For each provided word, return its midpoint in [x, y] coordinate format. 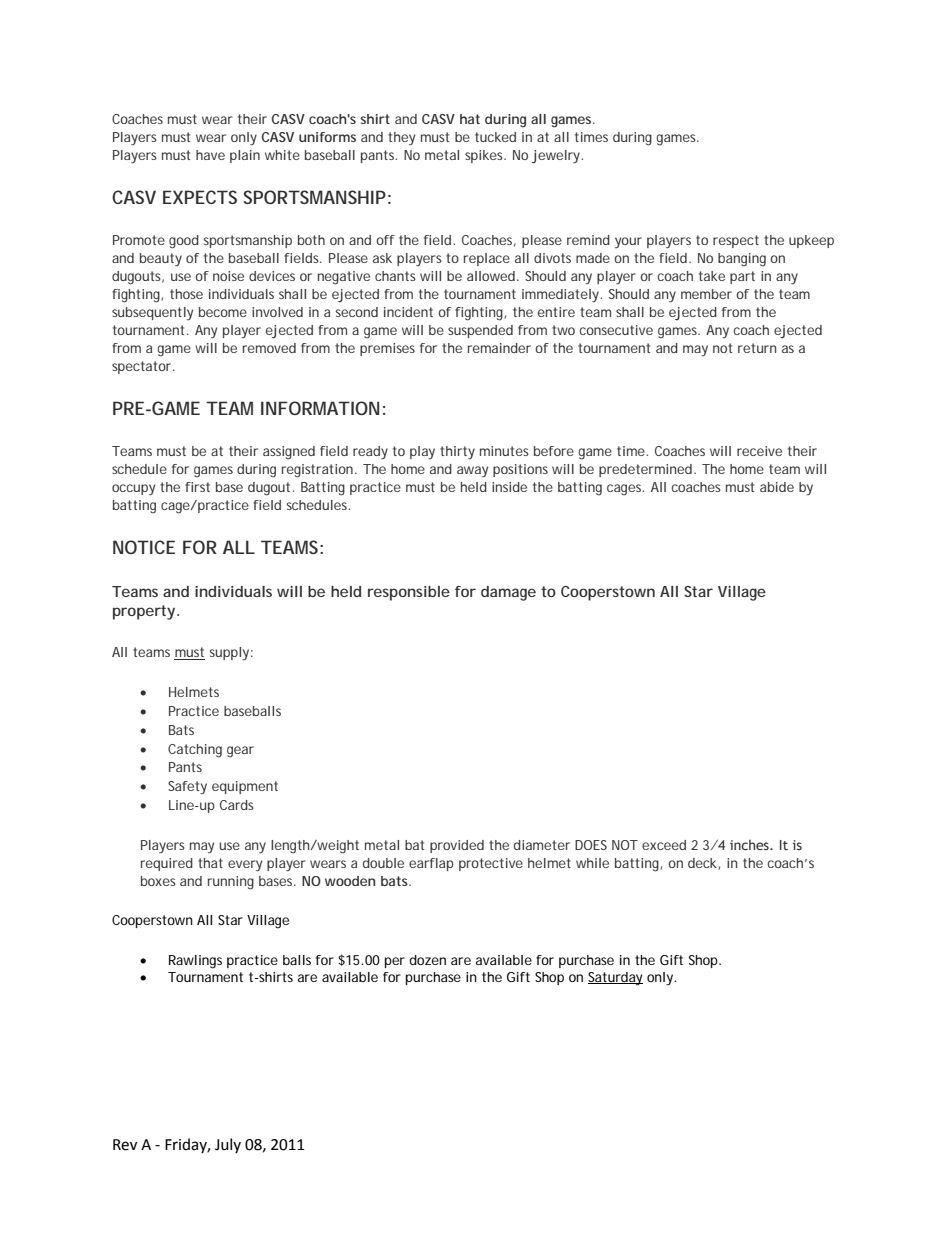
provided [457, 846]
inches [750, 844]
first [197, 487]
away [472, 471]
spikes [485, 156]
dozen [427, 960]
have [210, 155]
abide [777, 487]
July [228, 1145]
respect [736, 241]
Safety [187, 787]
